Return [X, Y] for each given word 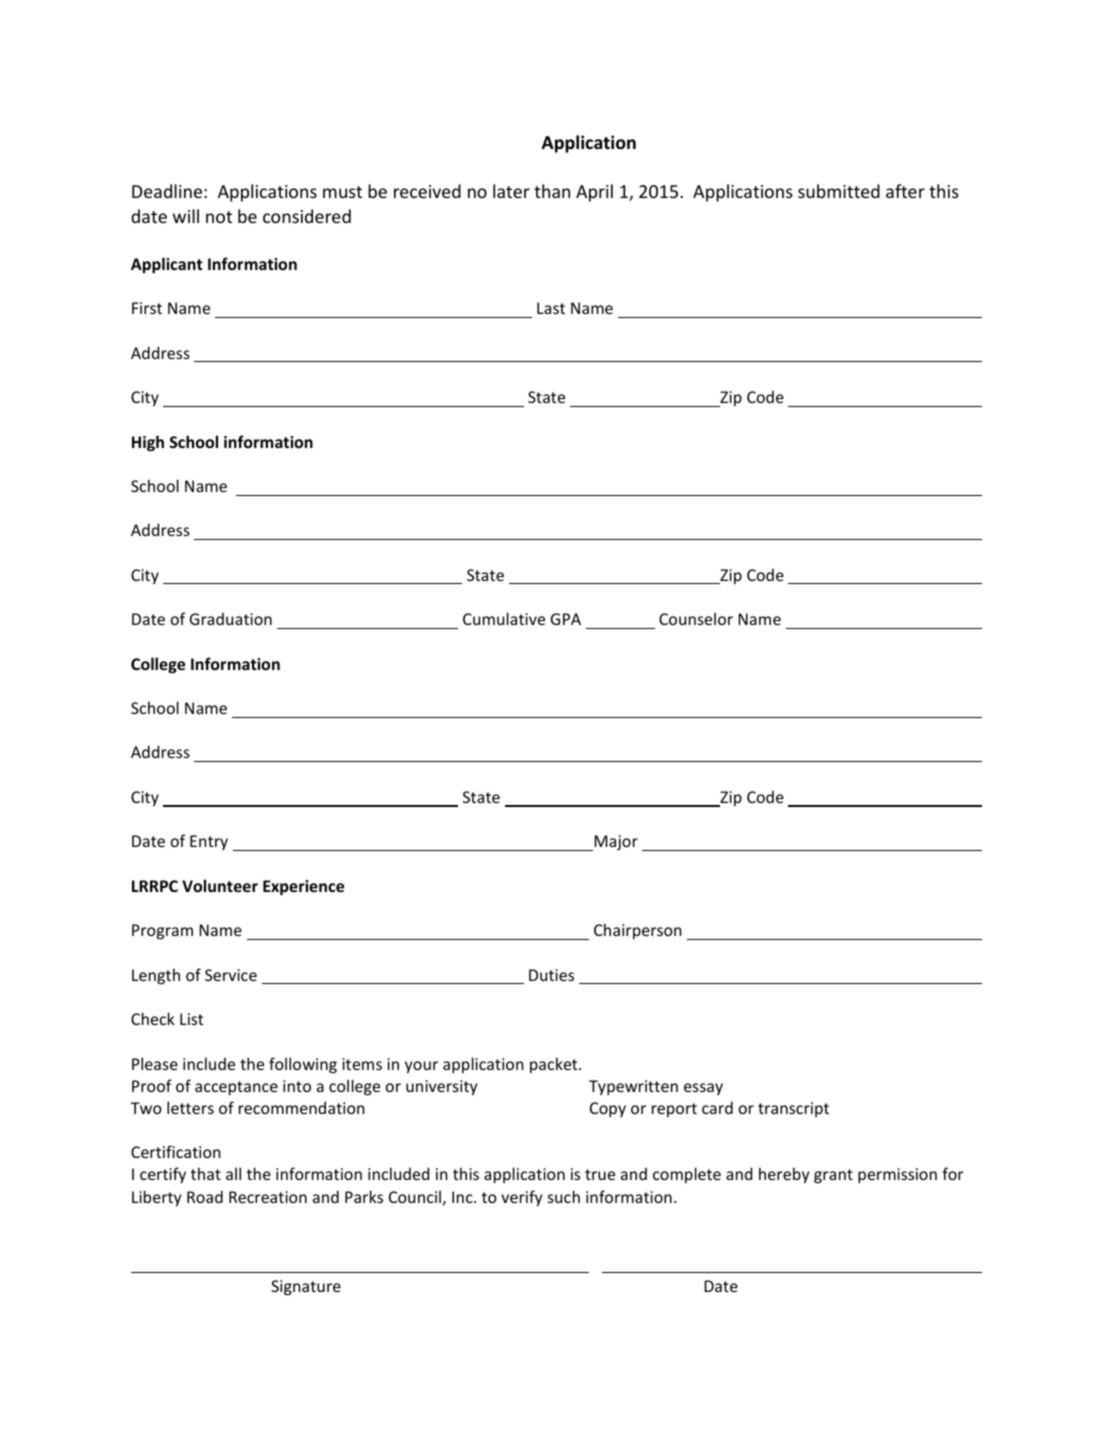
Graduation [231, 618]
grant [833, 1176]
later [511, 191]
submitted [839, 191]
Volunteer [220, 885]
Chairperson [638, 931]
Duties [551, 975]
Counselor [696, 618]
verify [521, 1198]
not [219, 217]
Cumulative [504, 618]
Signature [306, 1288]
